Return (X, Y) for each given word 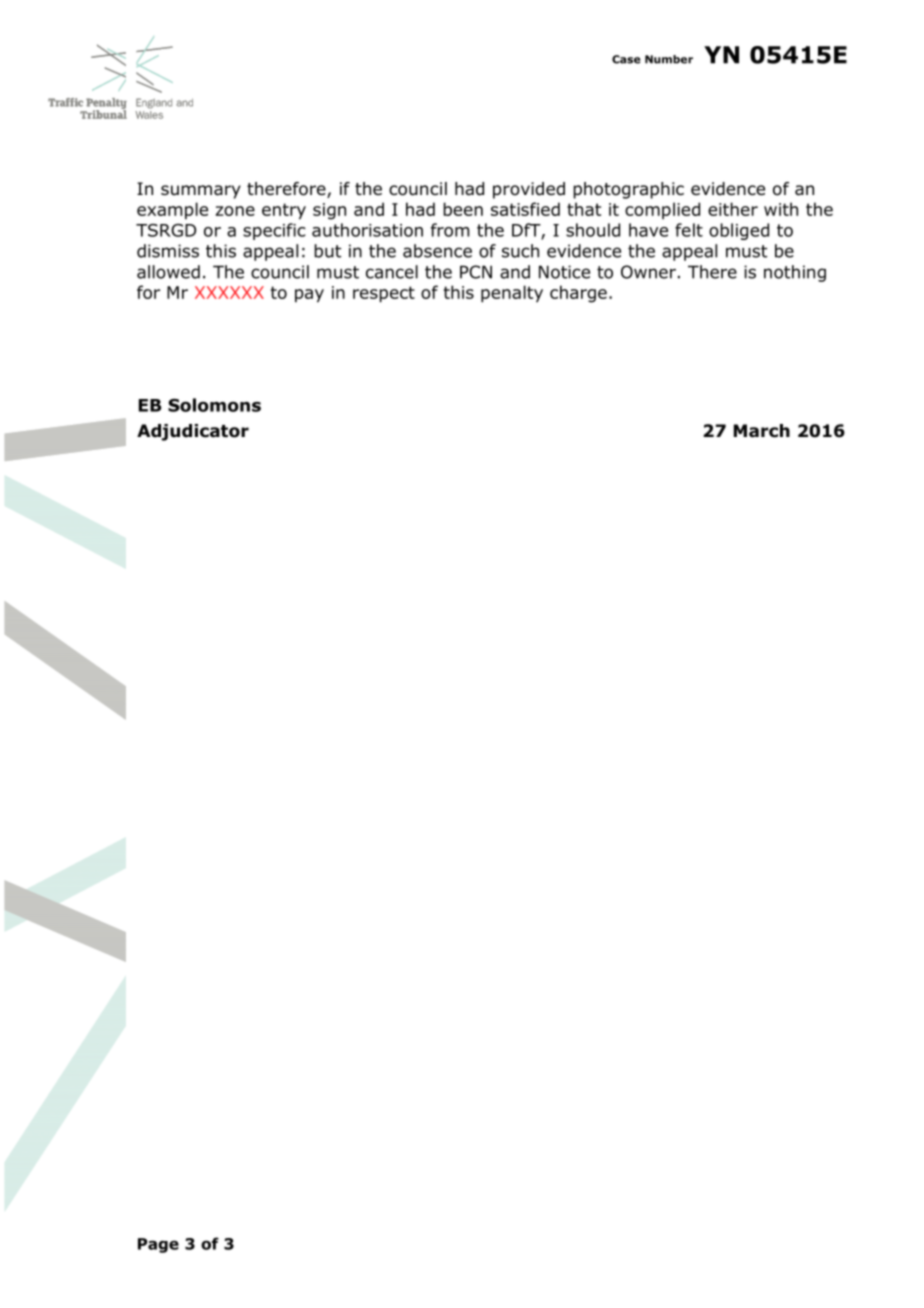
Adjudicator (193, 432)
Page (158, 1245)
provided (529, 190)
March (762, 431)
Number (669, 59)
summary (201, 192)
